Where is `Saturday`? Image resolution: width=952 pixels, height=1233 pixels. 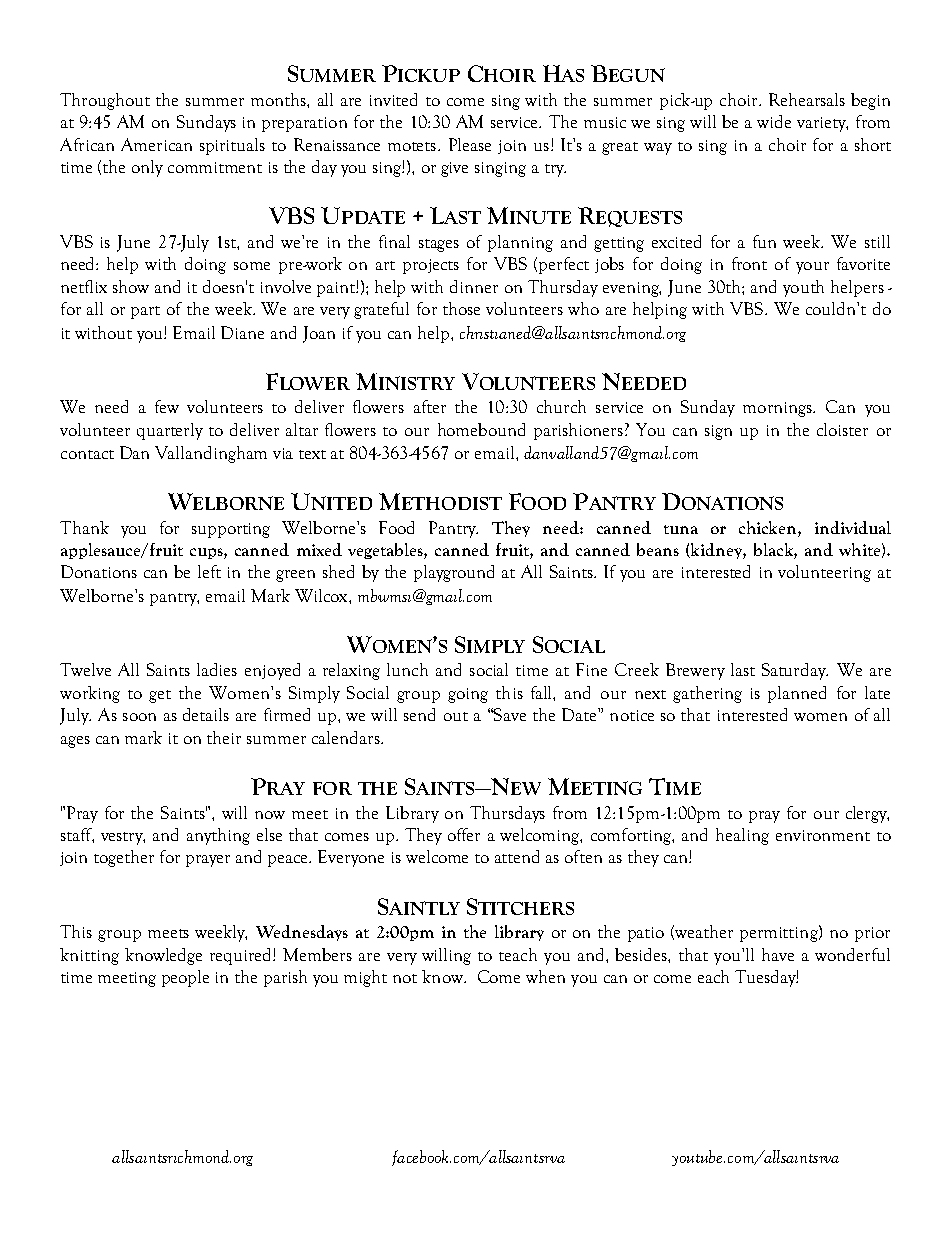 Saturday is located at coordinates (795, 671).
